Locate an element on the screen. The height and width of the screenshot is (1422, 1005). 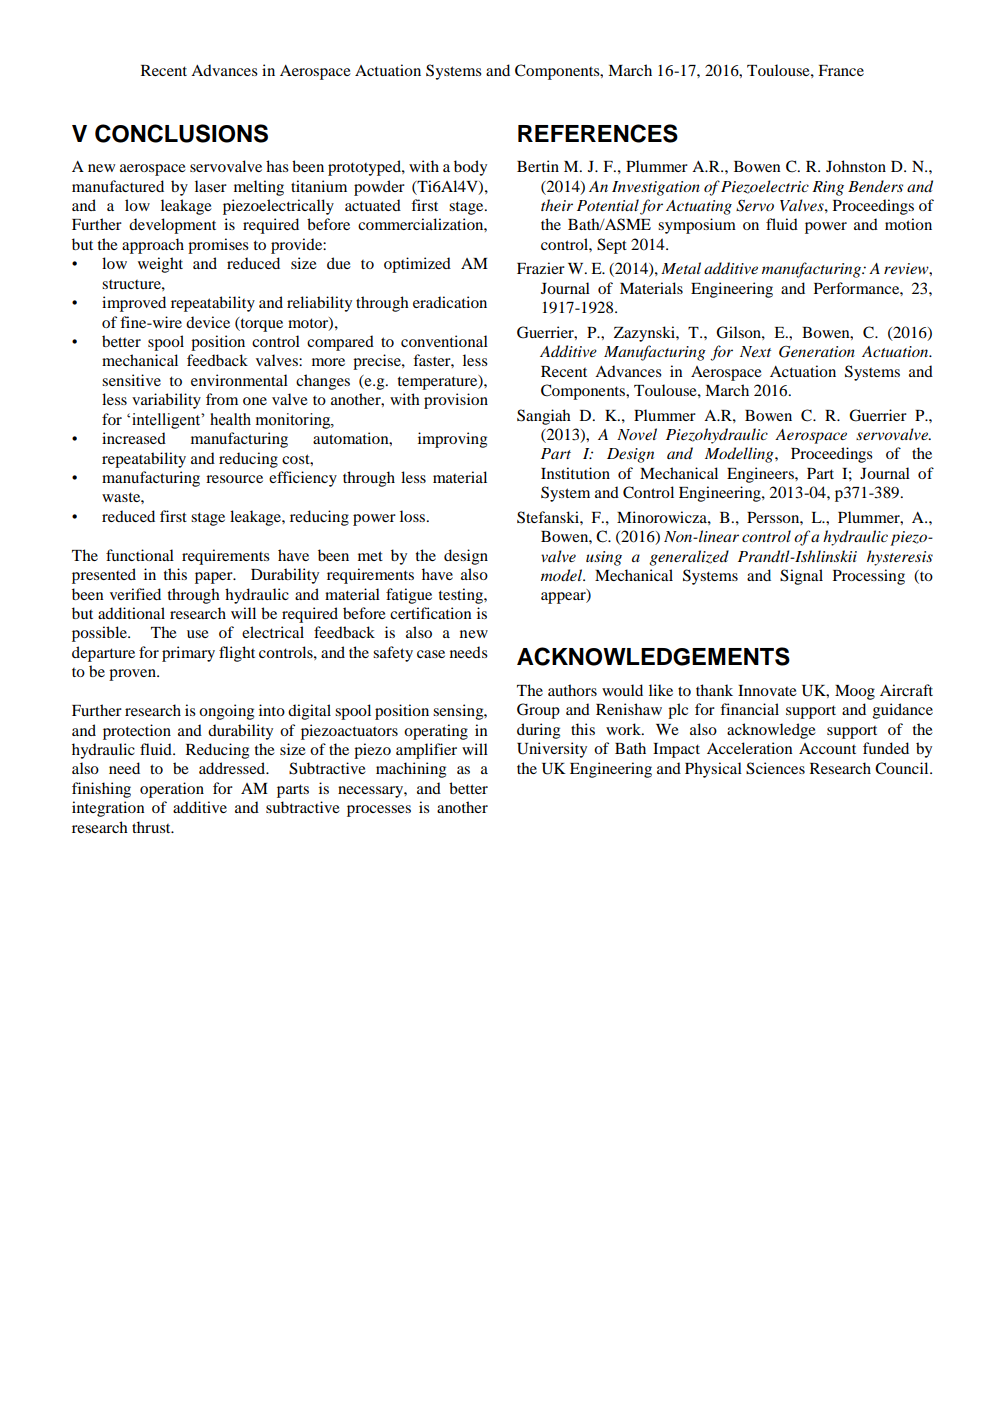
France is located at coordinates (841, 70).
